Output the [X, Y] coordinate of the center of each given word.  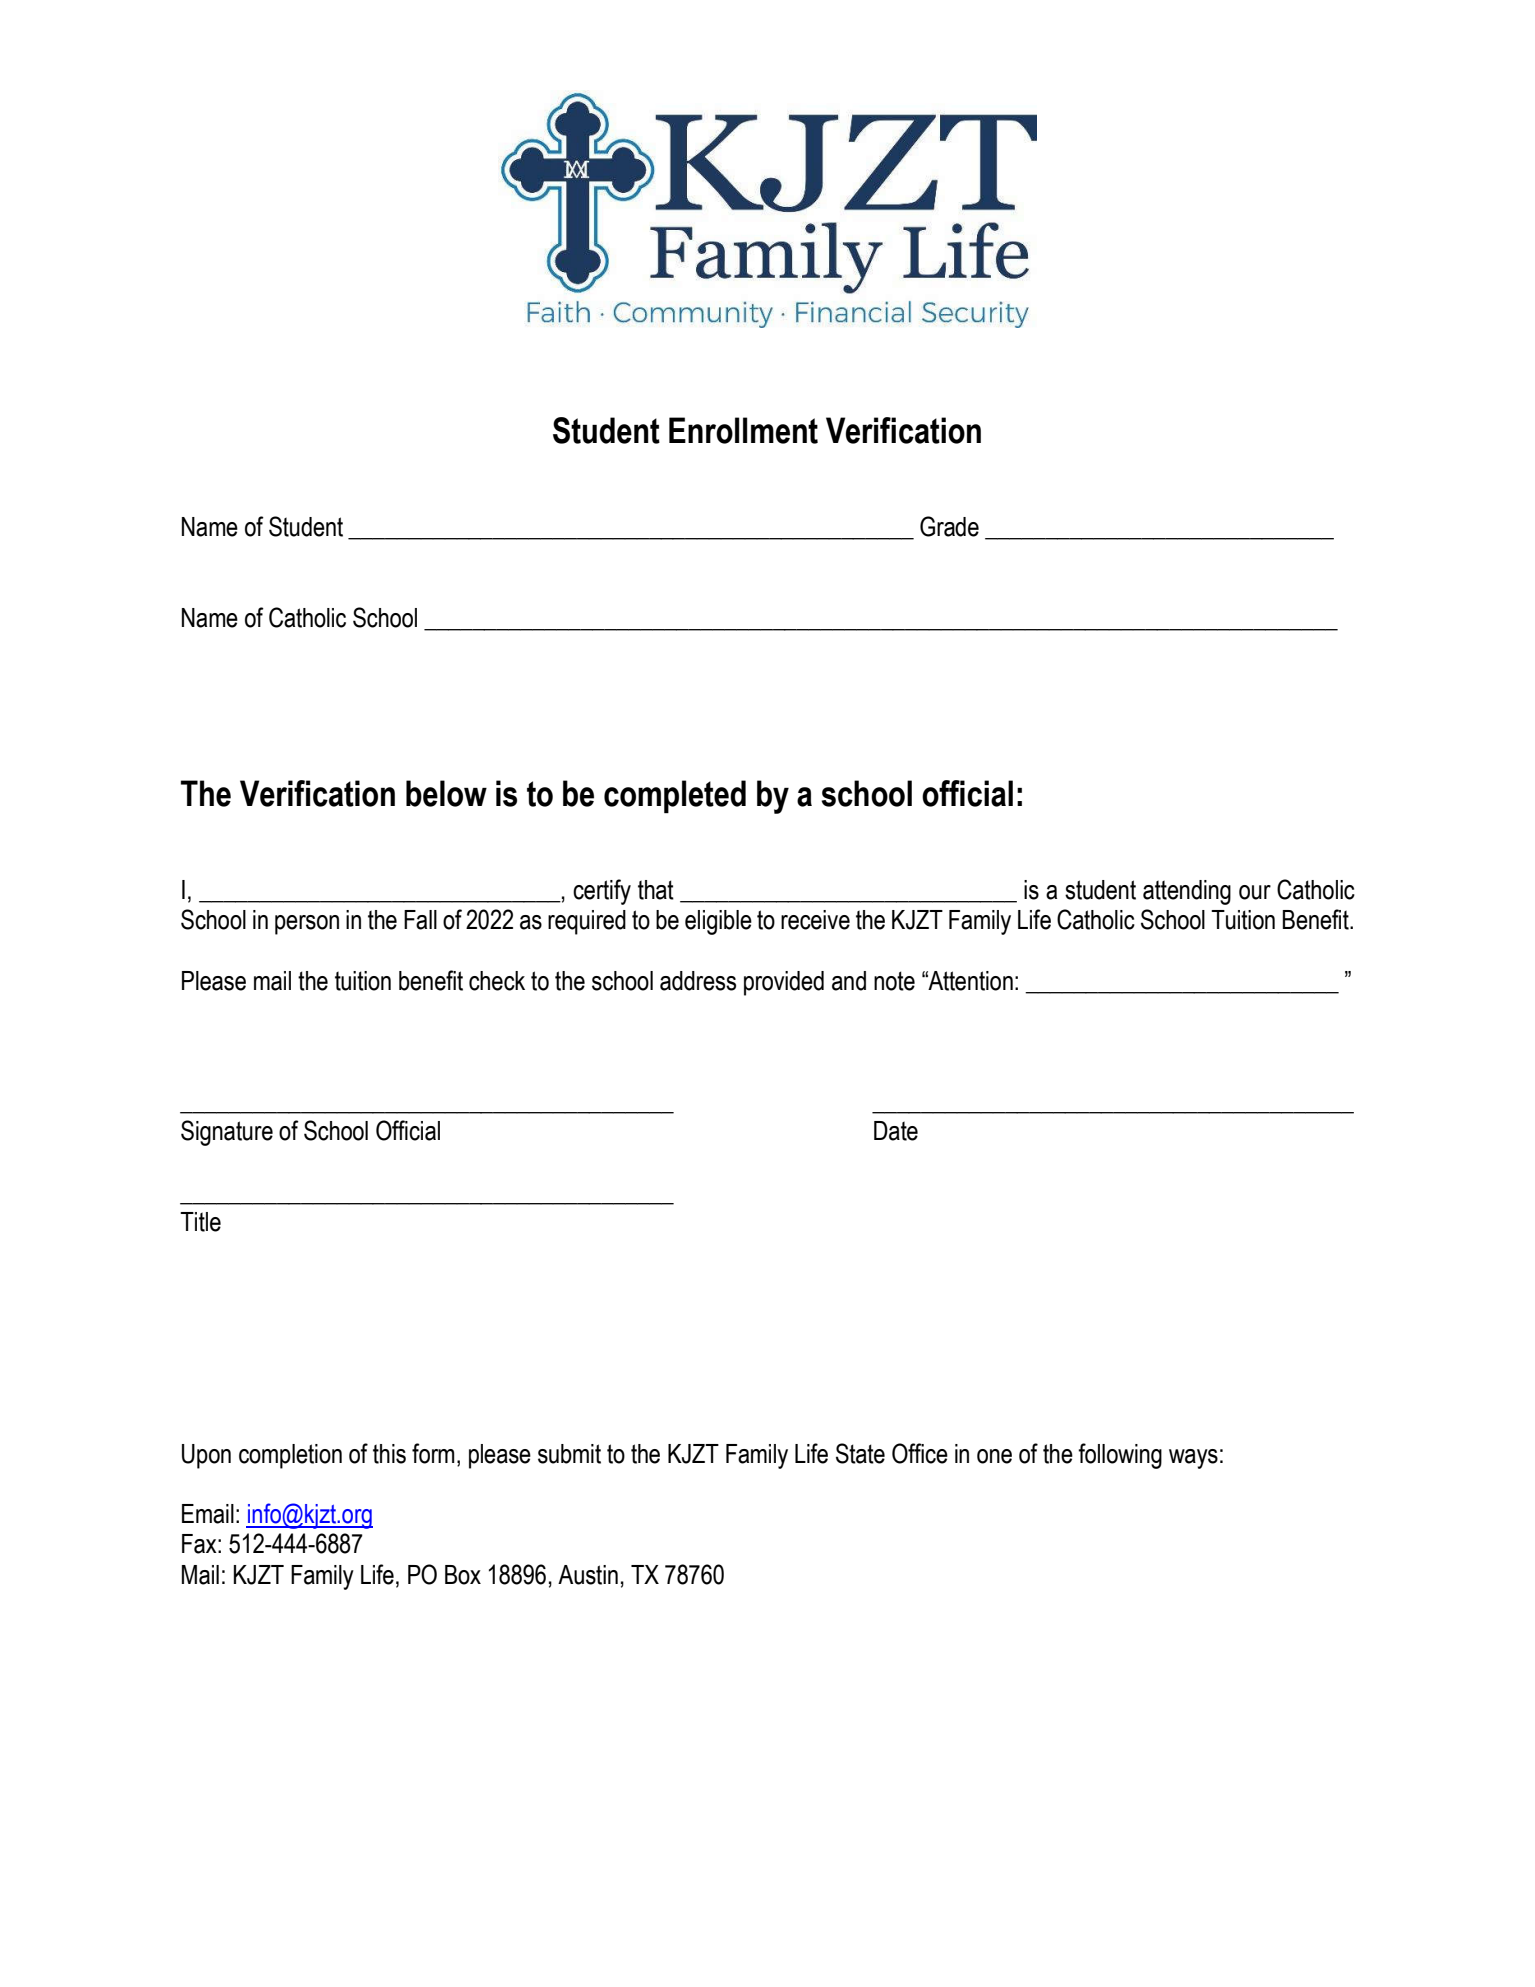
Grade [949, 526]
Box [463, 1575]
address [698, 981]
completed [675, 796]
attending [1187, 892]
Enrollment [743, 430]
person [307, 925]
